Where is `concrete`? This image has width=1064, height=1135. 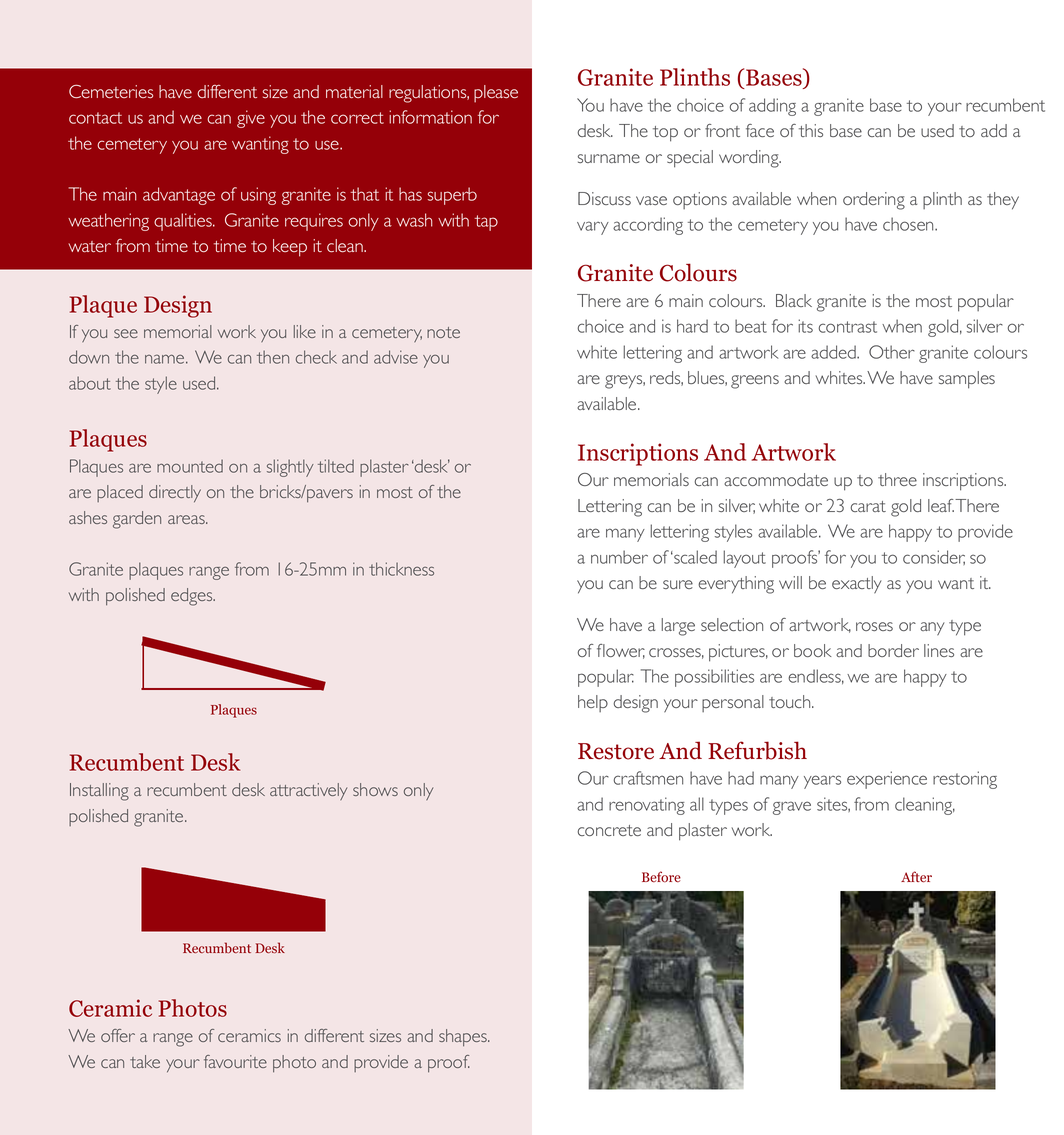
concrete is located at coordinates (609, 830).
